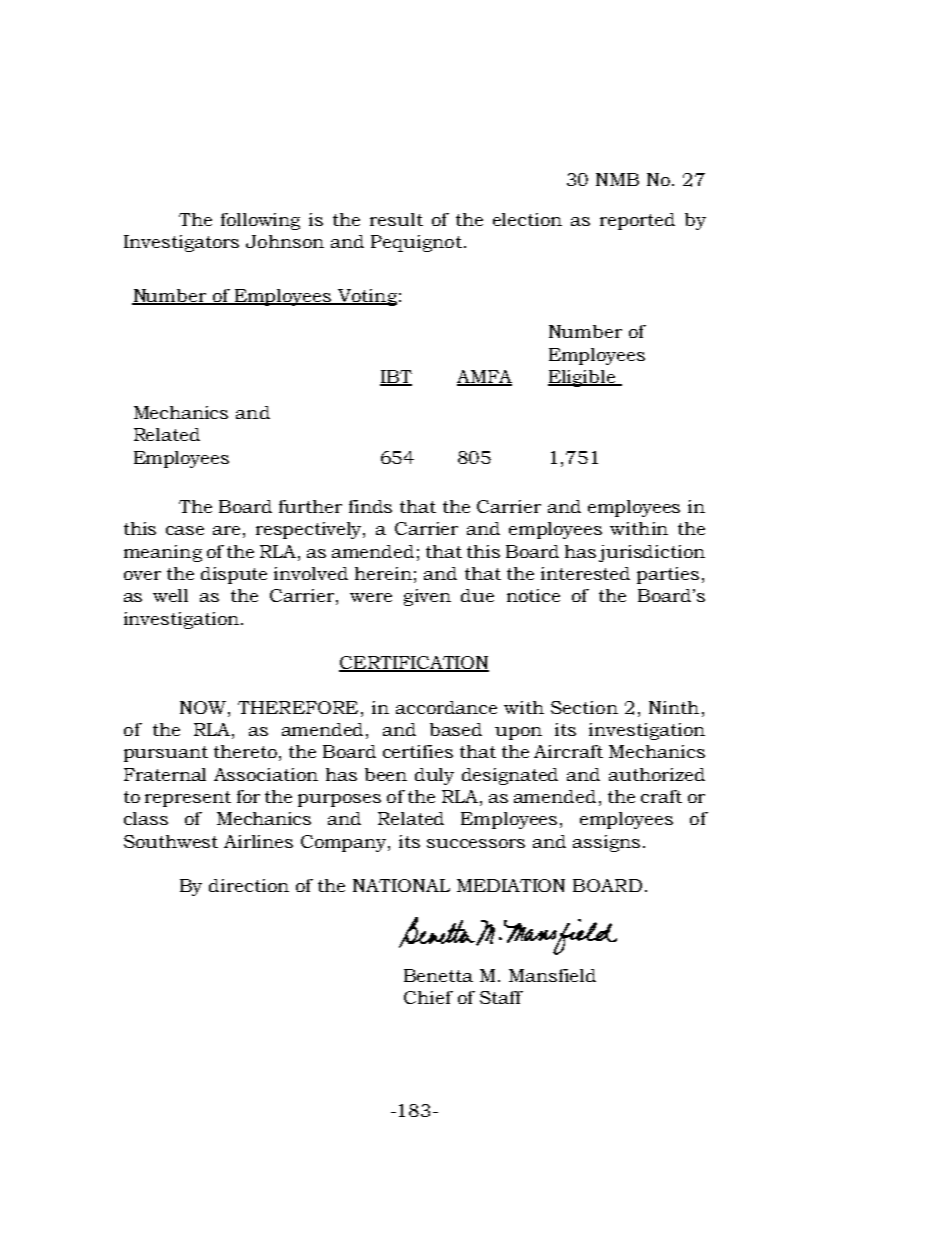 This document has height=1233, width=952. Describe the element at coordinates (428, 997) in the document. I see `Chief` at that location.
